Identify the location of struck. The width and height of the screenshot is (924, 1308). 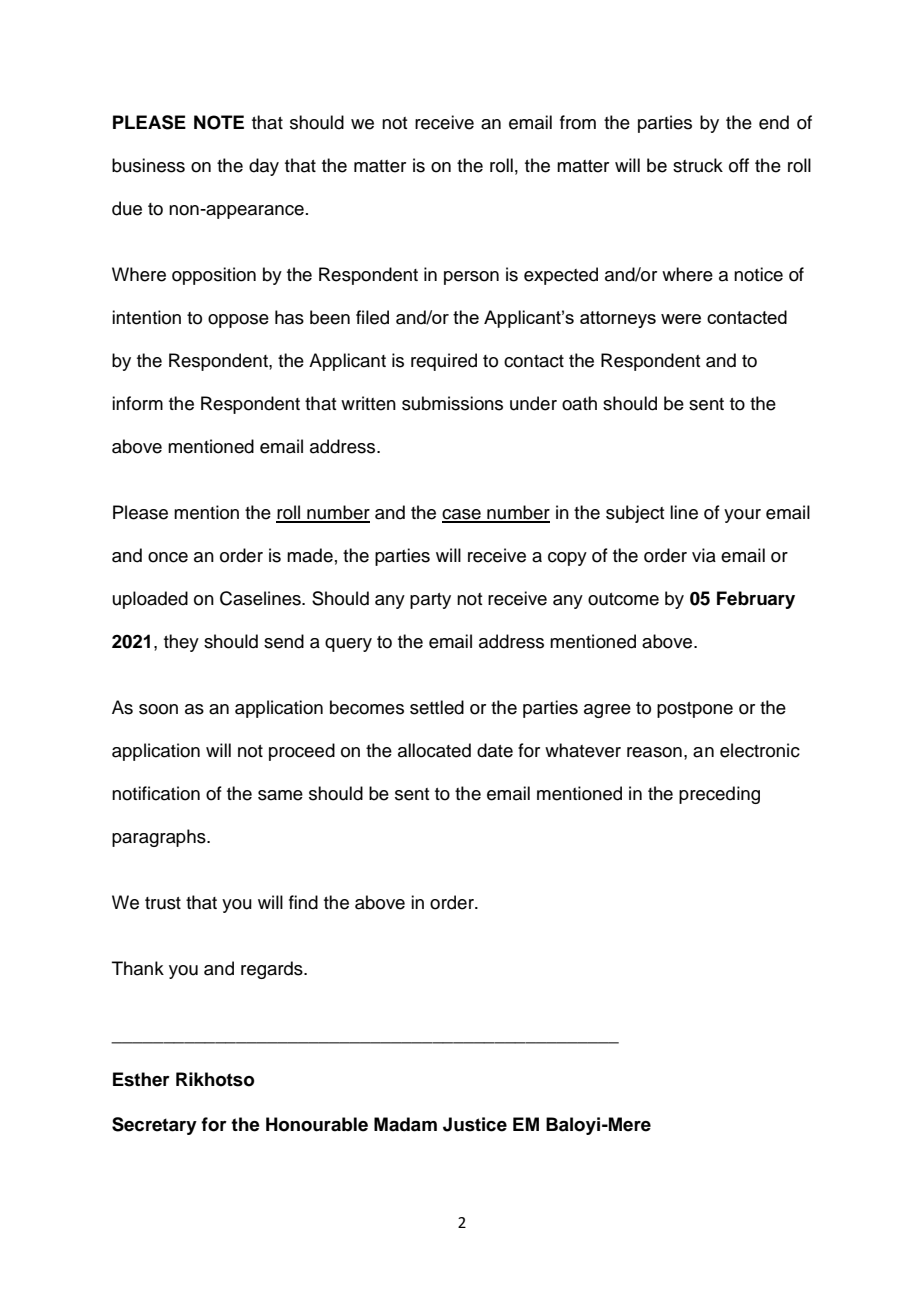
(698, 165).
